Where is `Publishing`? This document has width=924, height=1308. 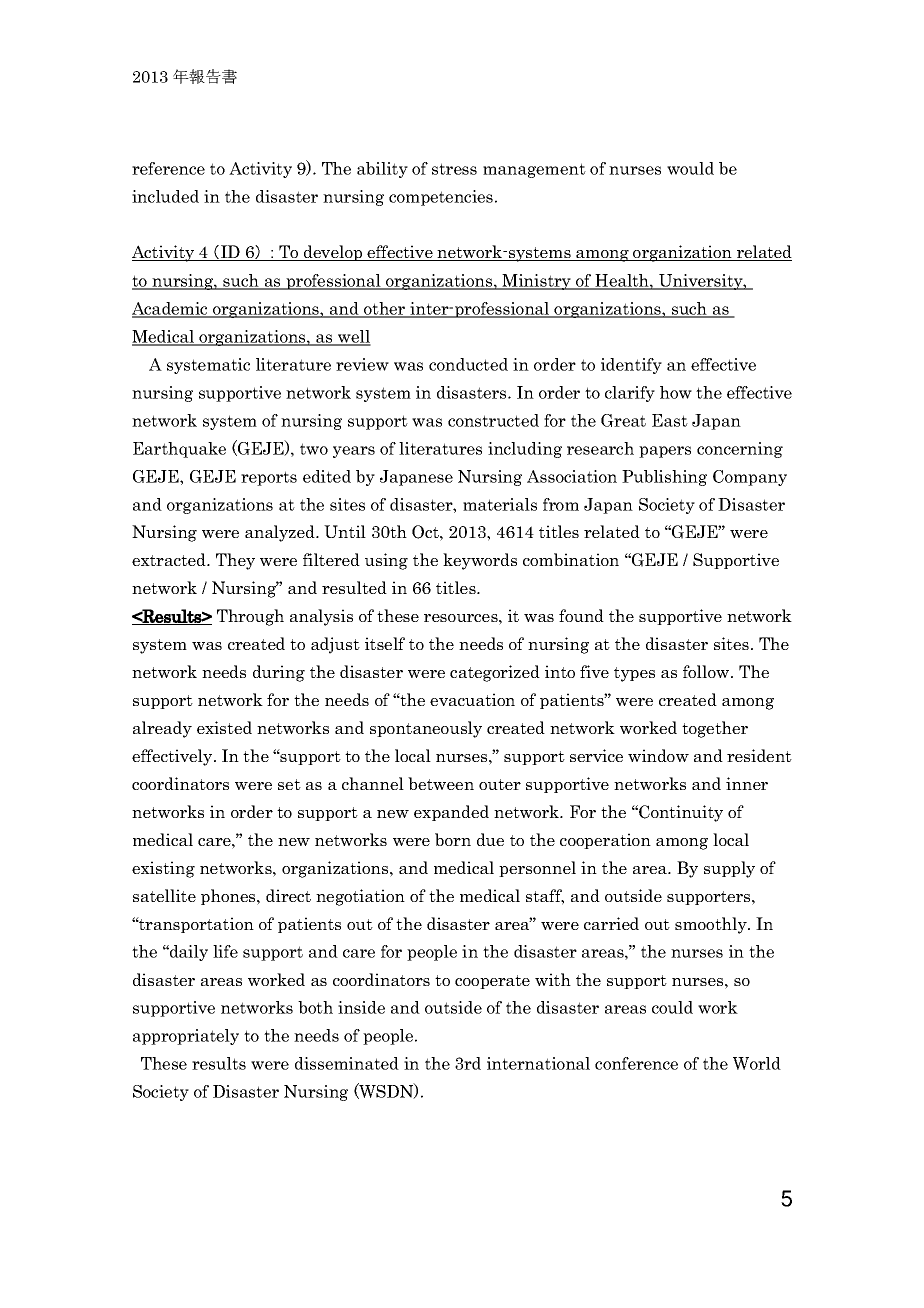
Publishing is located at coordinates (664, 478).
